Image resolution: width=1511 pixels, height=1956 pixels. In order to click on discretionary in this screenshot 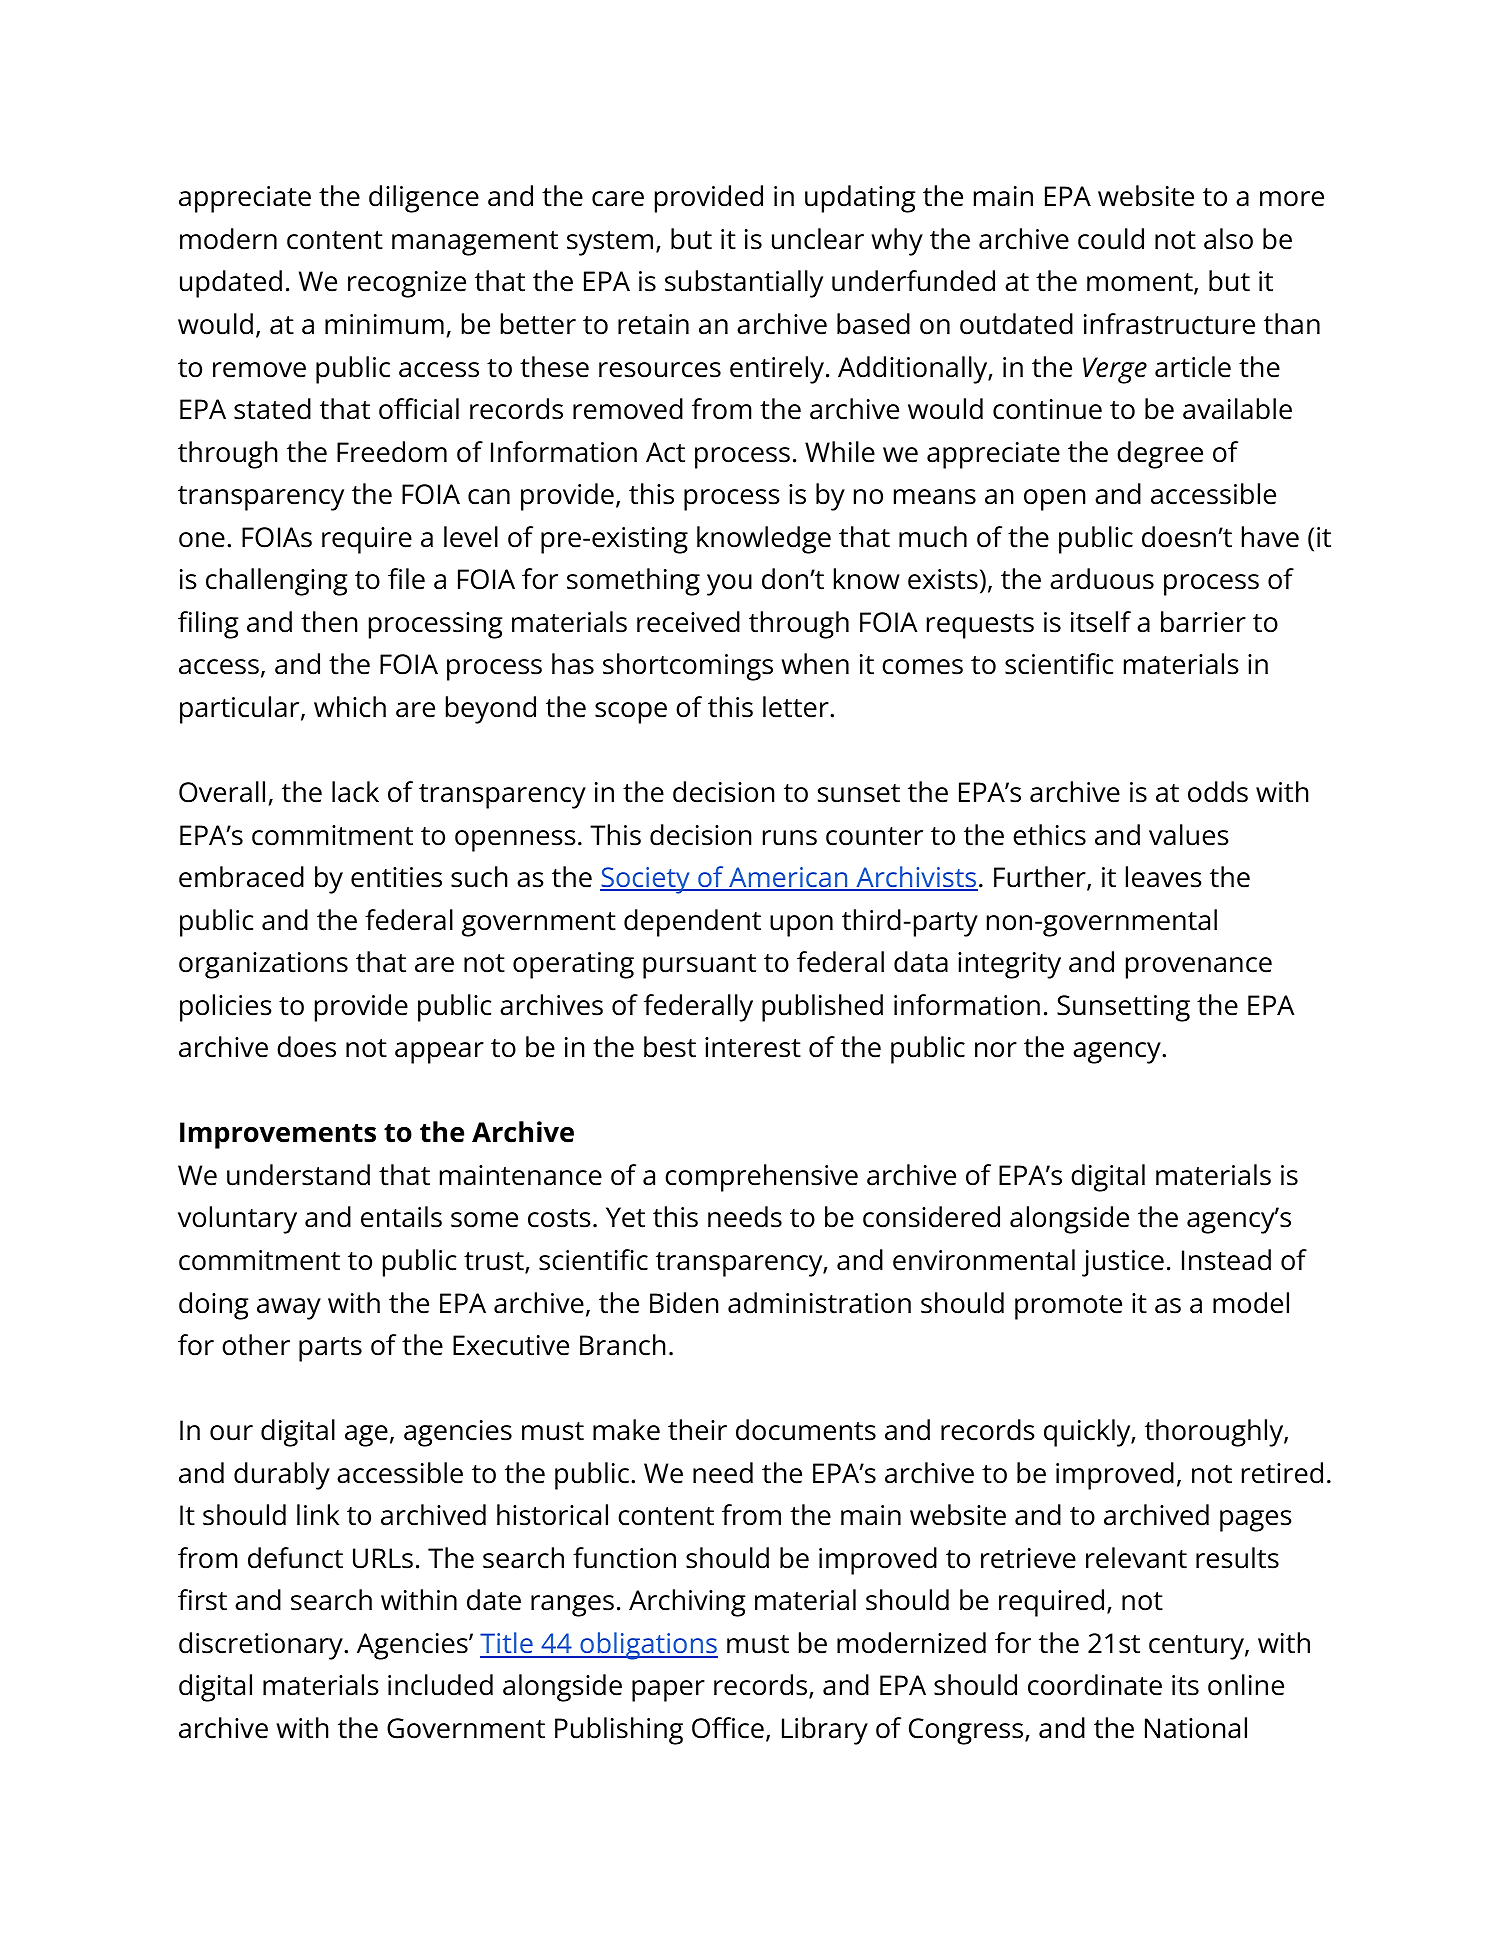, I will do `click(262, 1646)`.
